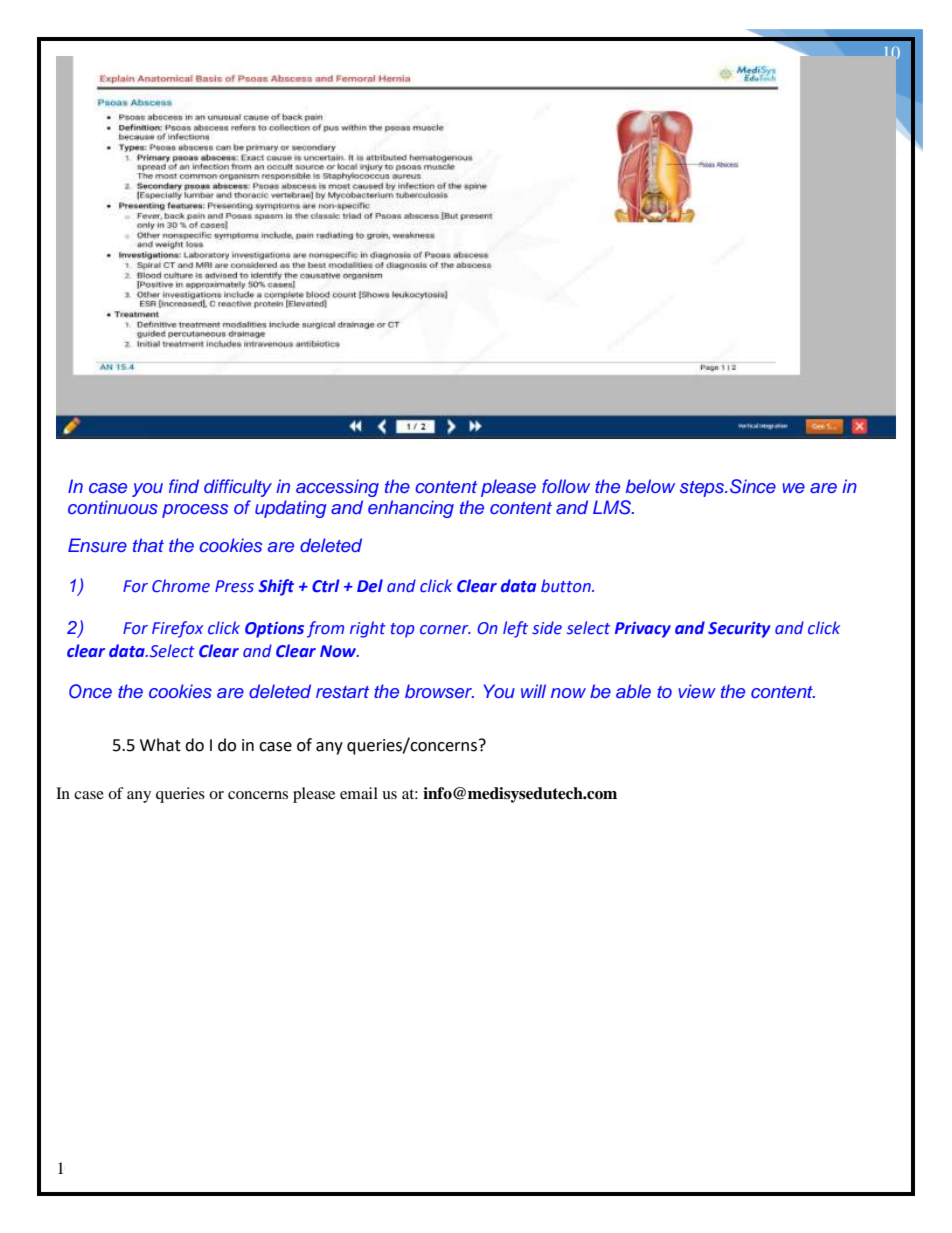 This screenshot has height=1233, width=952. Describe the element at coordinates (411, 509) in the screenshot. I see `enhancing` at that location.
